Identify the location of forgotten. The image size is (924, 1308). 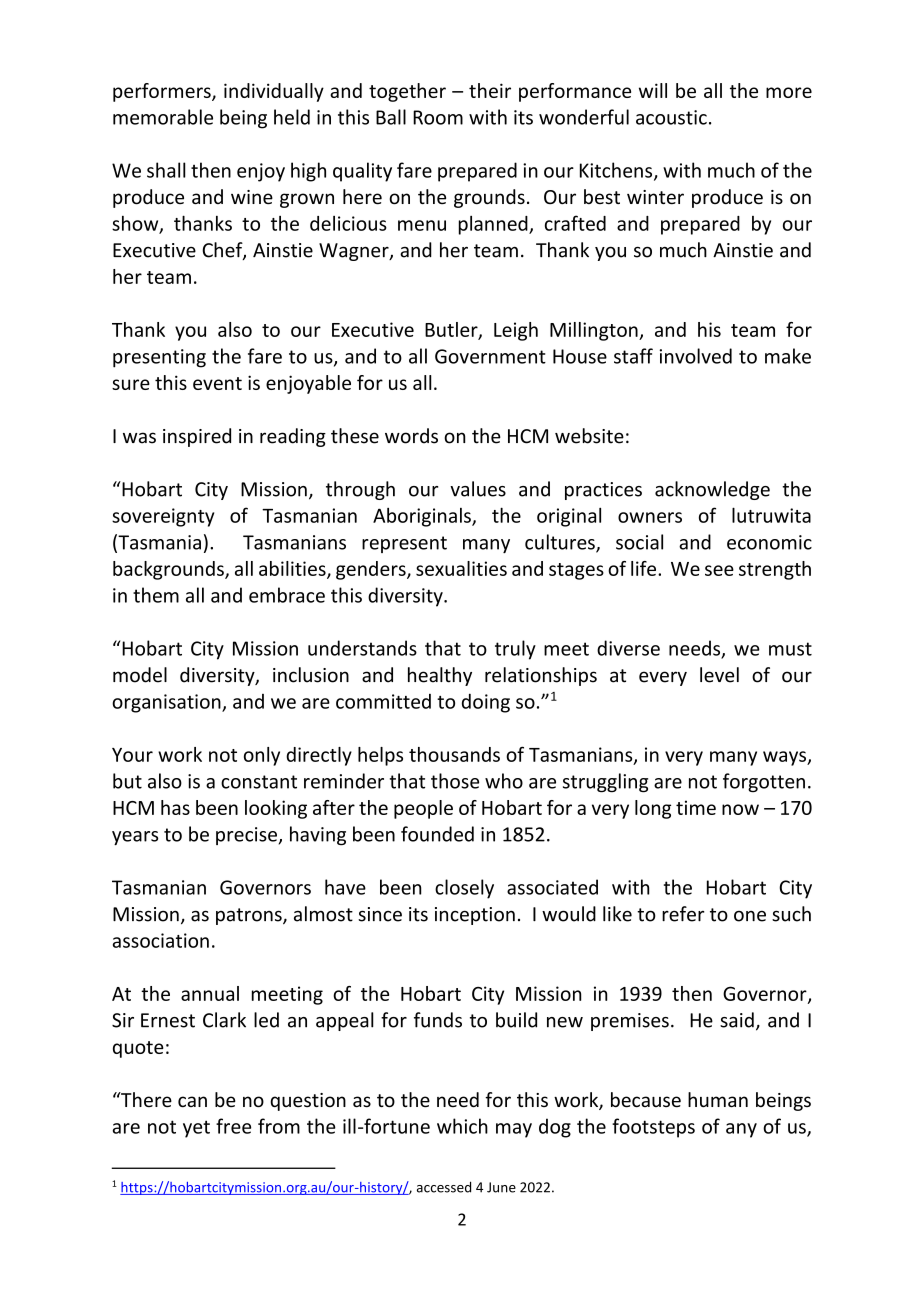
(764, 782).
